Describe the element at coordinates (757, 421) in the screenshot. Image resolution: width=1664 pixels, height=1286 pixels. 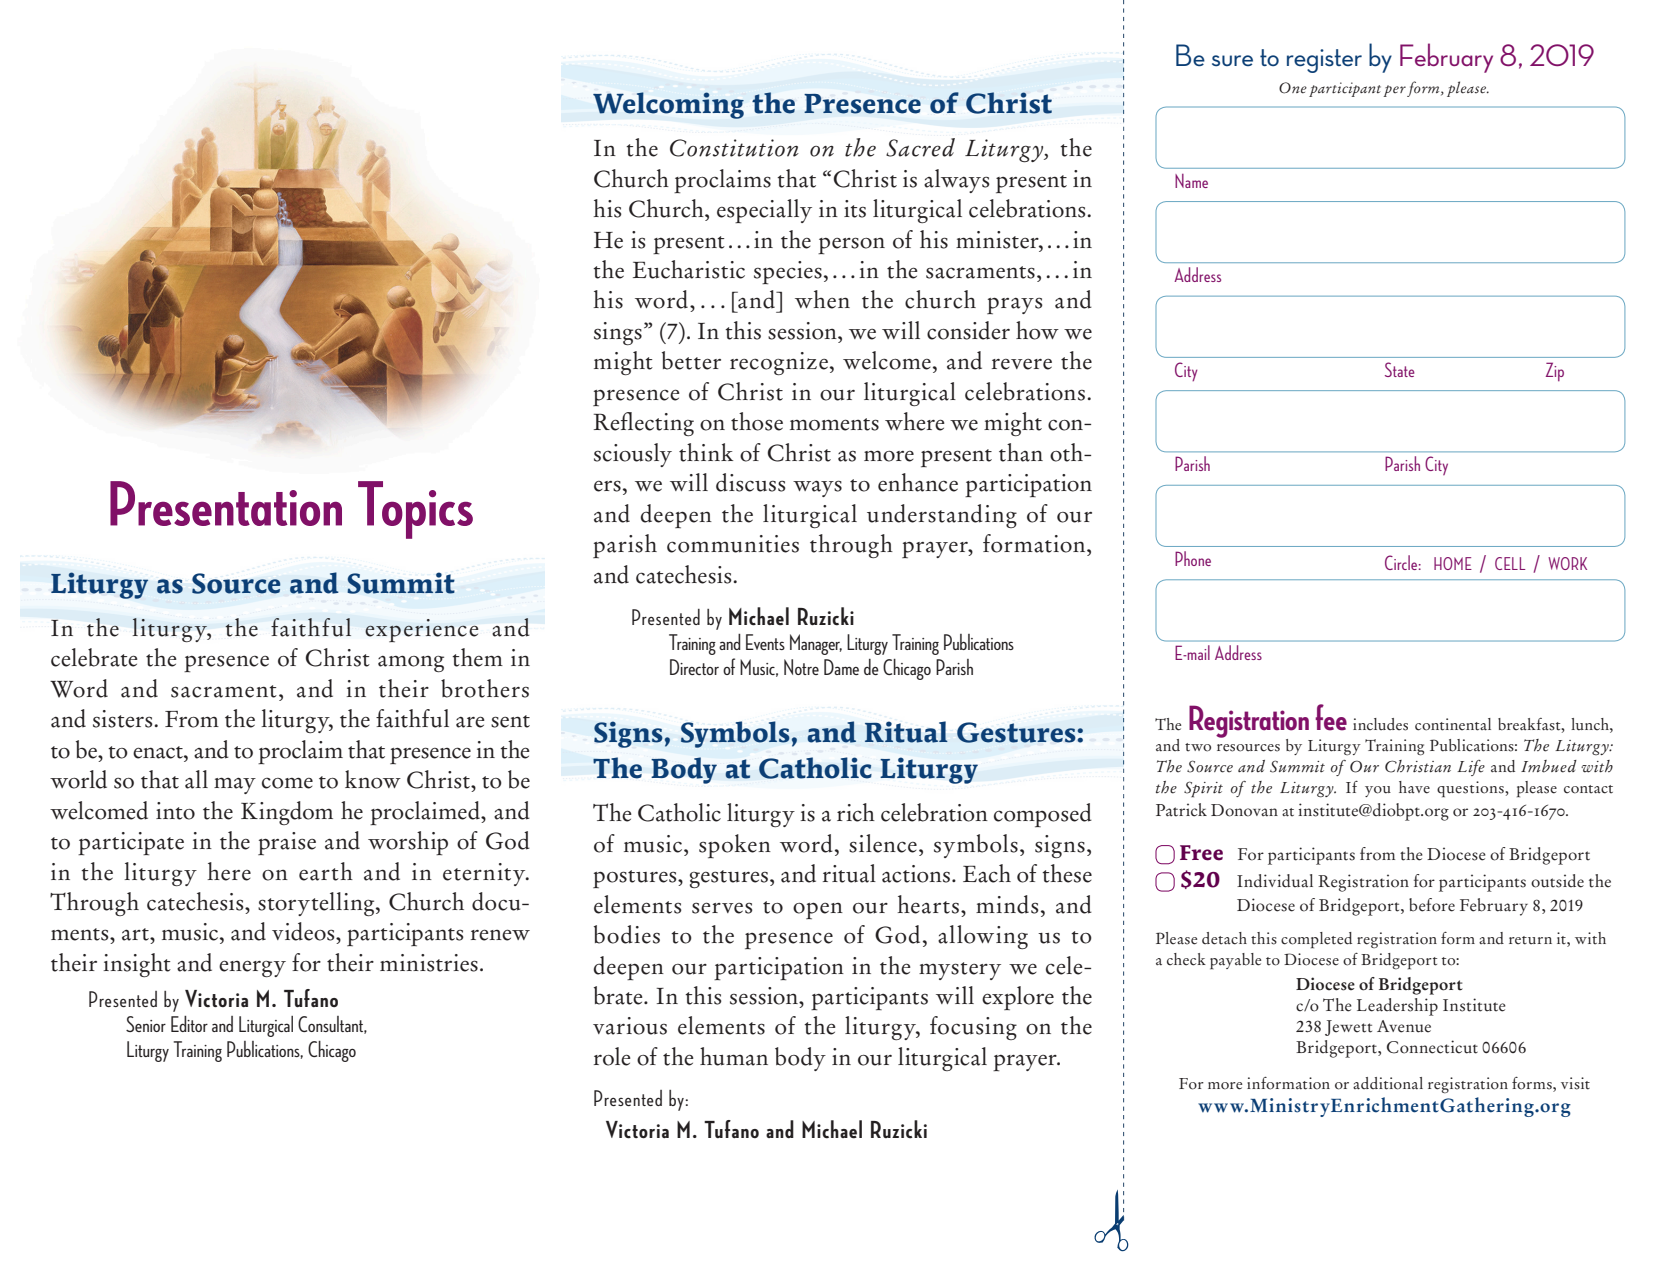
I see `those` at that location.
